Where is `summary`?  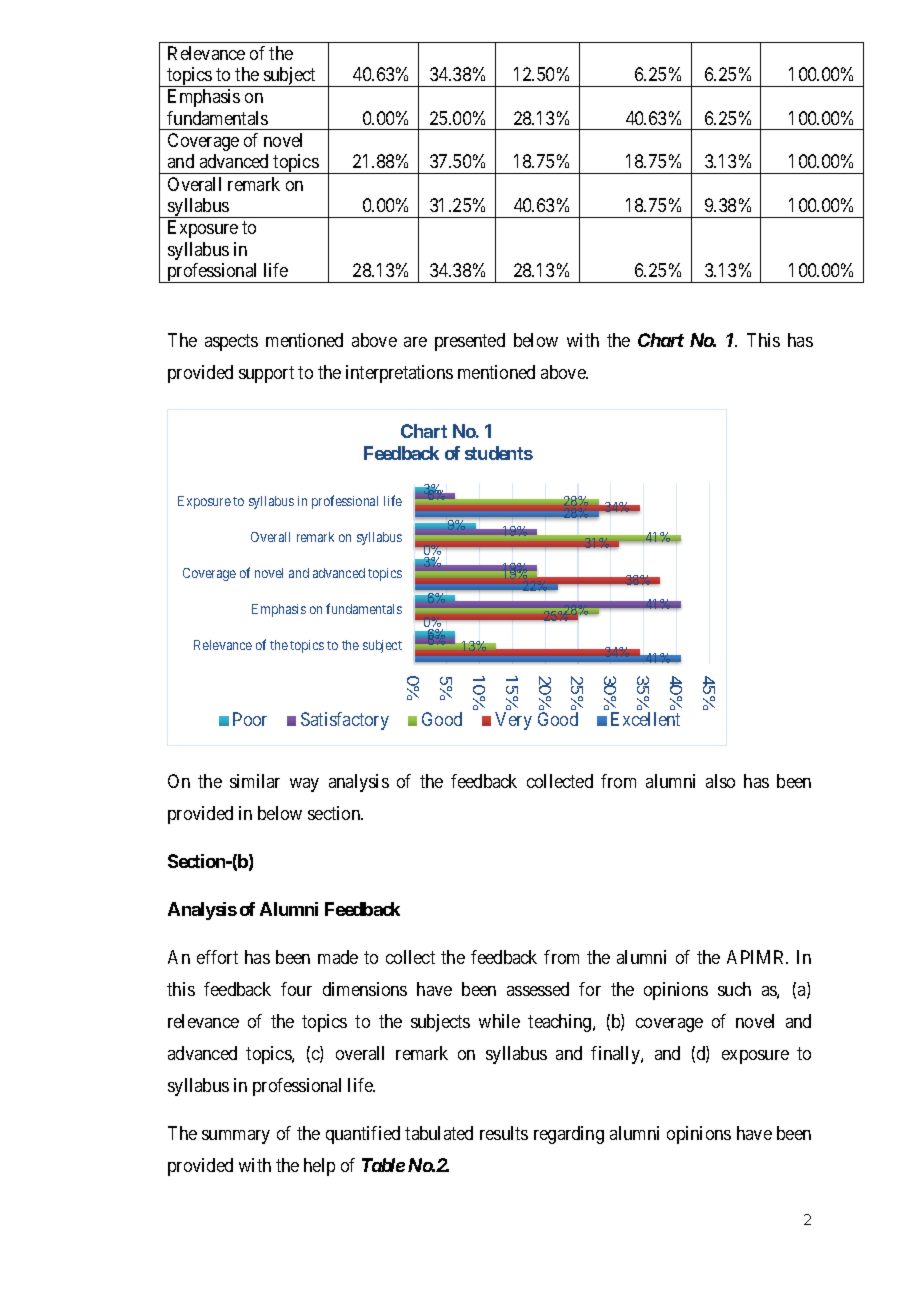 summary is located at coordinates (236, 1137).
